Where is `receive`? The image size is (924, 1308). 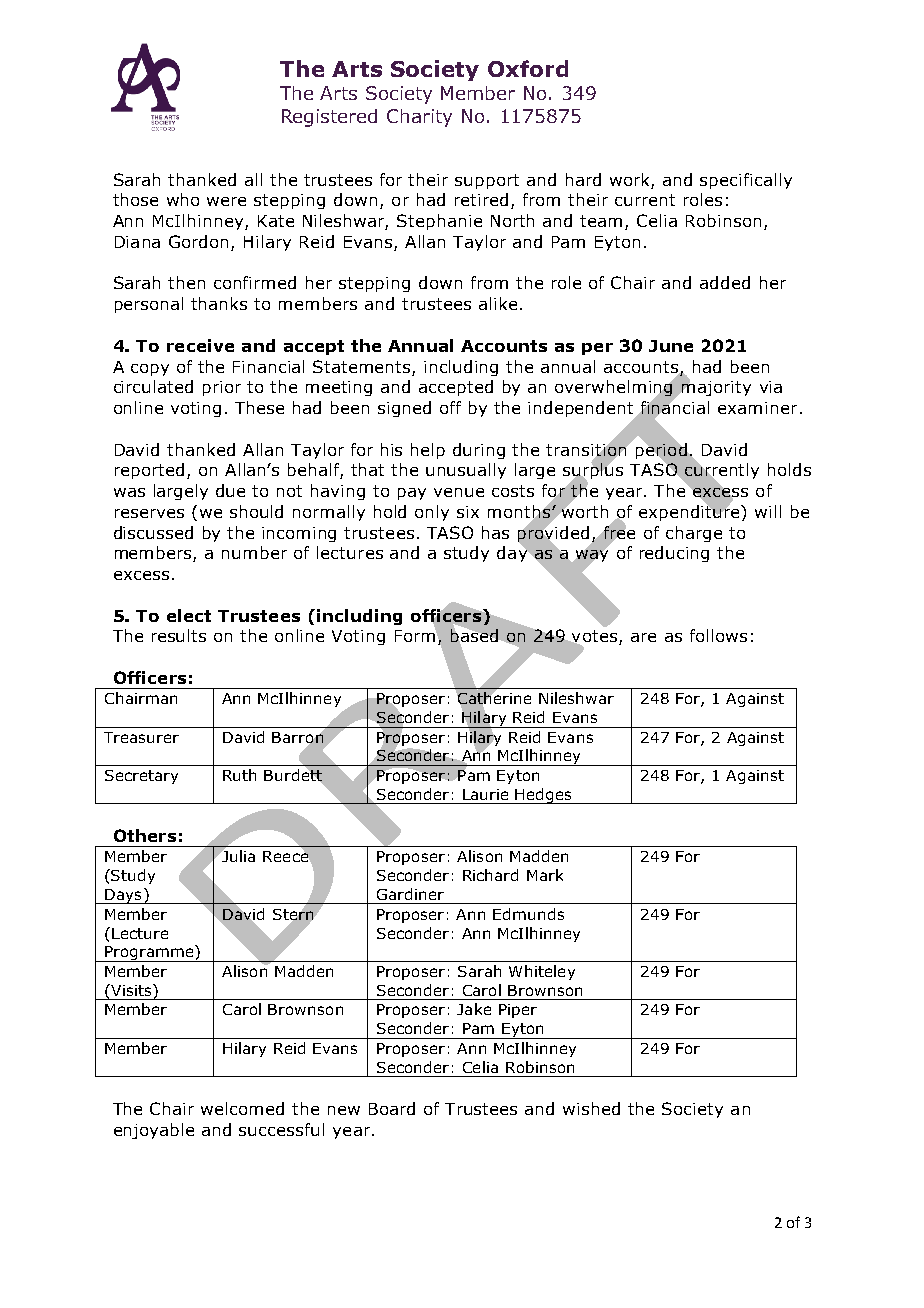
receive is located at coordinates (200, 345).
